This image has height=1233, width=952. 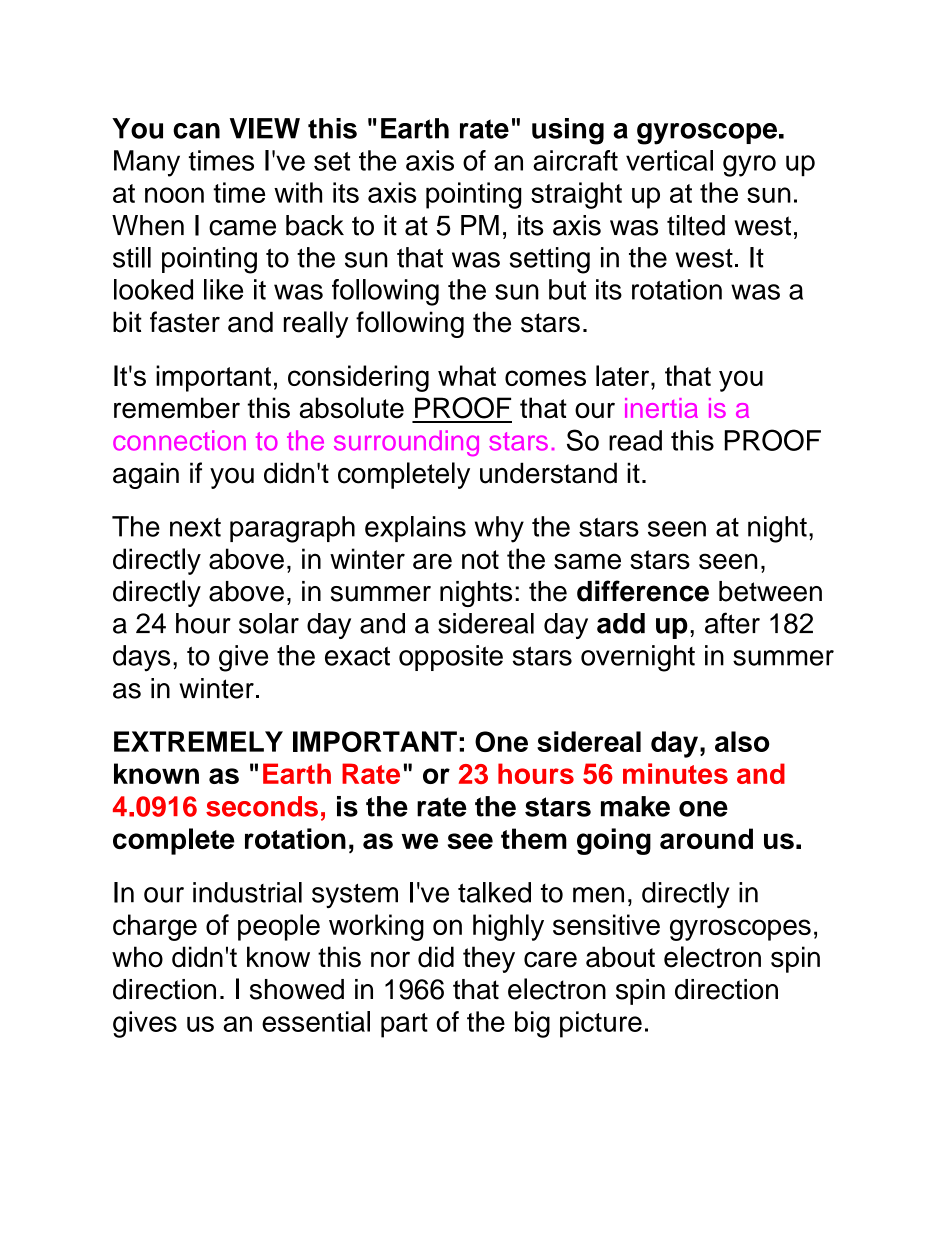 What do you see at coordinates (195, 527) in the image?
I see `next` at bounding box center [195, 527].
